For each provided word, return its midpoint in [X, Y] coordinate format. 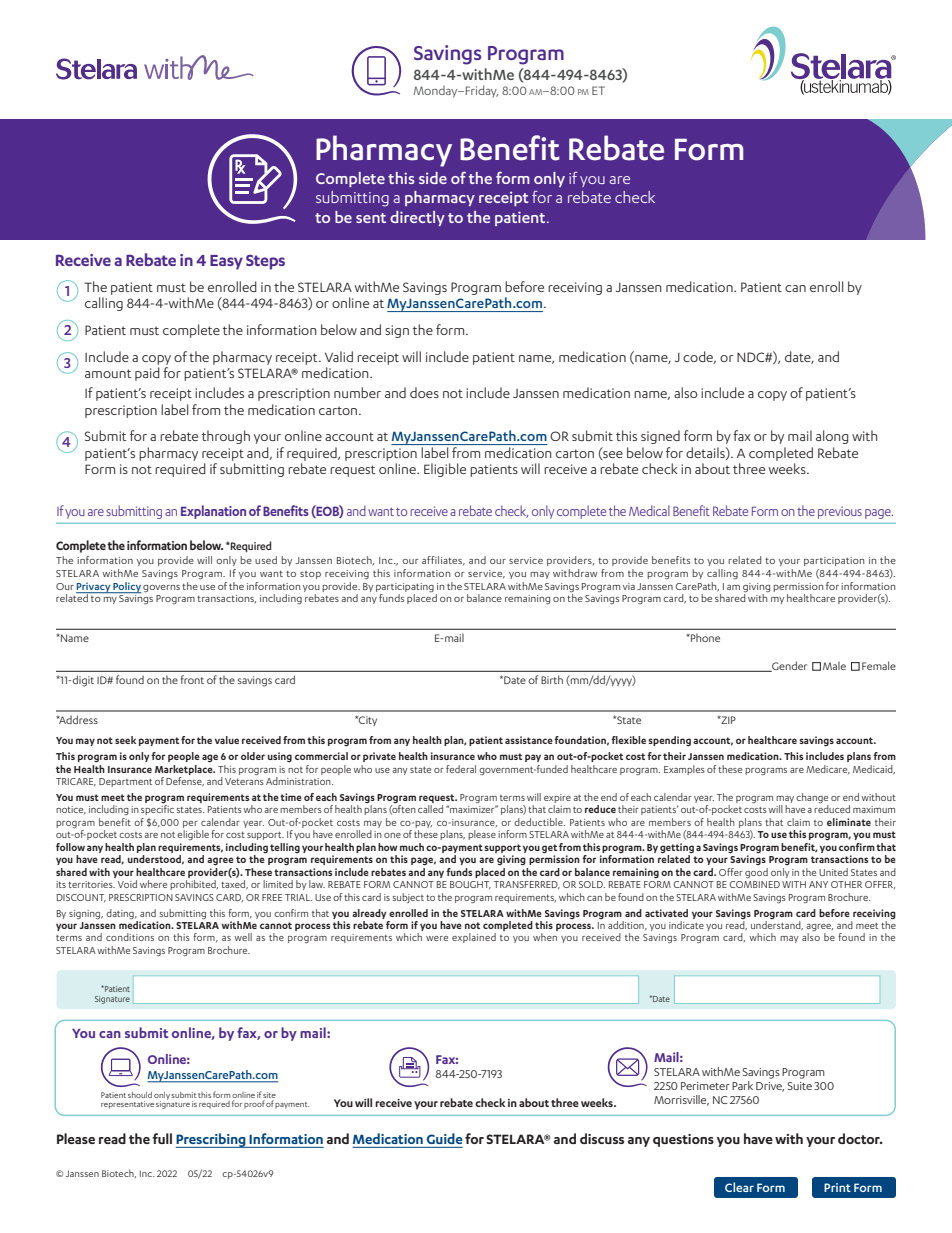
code [699, 357]
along [832, 437]
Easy [226, 262]
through [226, 437]
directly [417, 218]
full [162, 1138]
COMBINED [754, 884]
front [192, 679]
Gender [788, 666]
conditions [130, 937]
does [424, 392]
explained [474, 938]
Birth [552, 679]
